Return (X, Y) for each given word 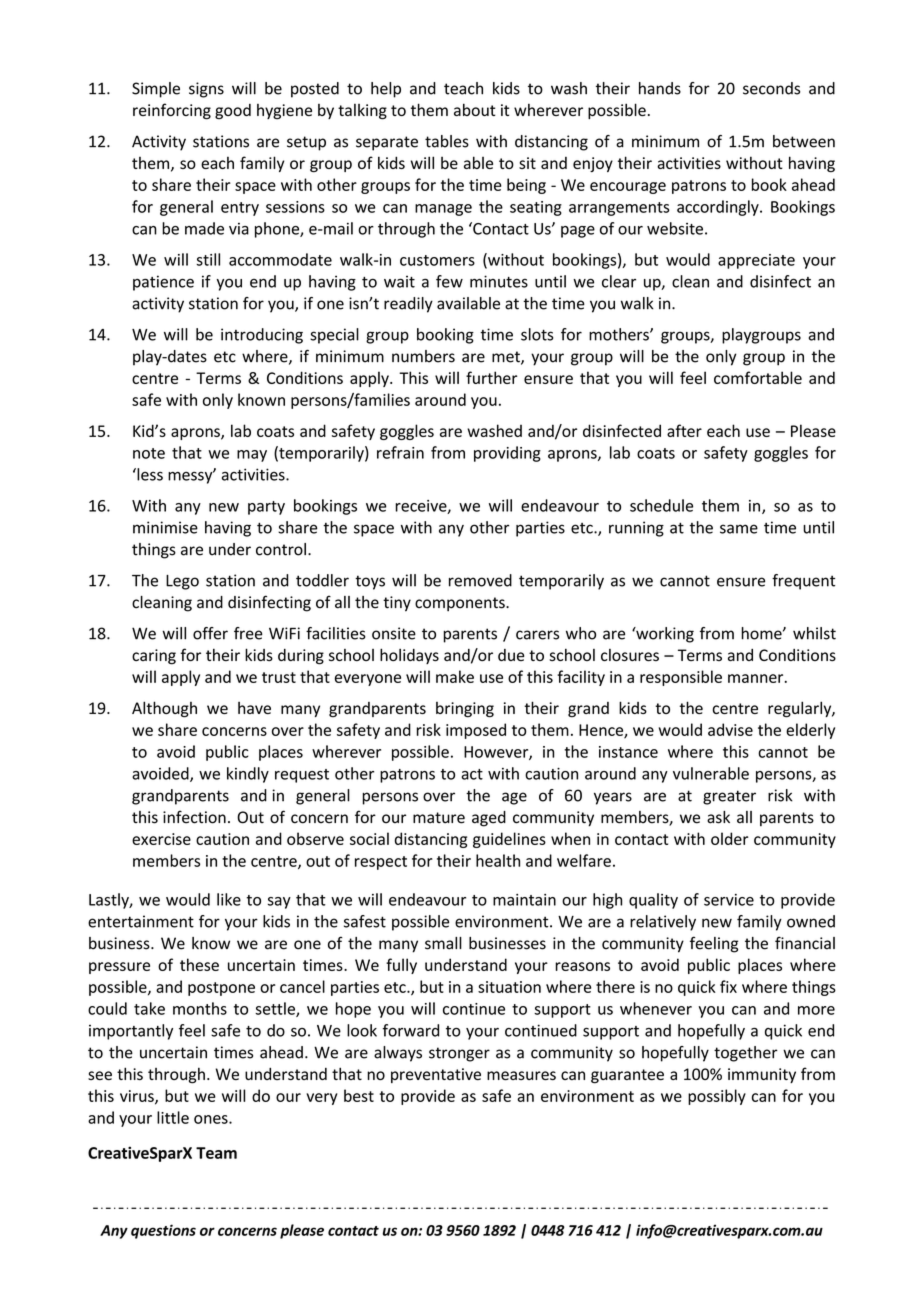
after (684, 430)
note (149, 453)
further (491, 377)
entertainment (141, 921)
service (729, 900)
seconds (771, 88)
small (443, 943)
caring (154, 657)
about (474, 109)
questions (163, 1231)
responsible (681, 678)
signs (206, 90)
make (455, 676)
